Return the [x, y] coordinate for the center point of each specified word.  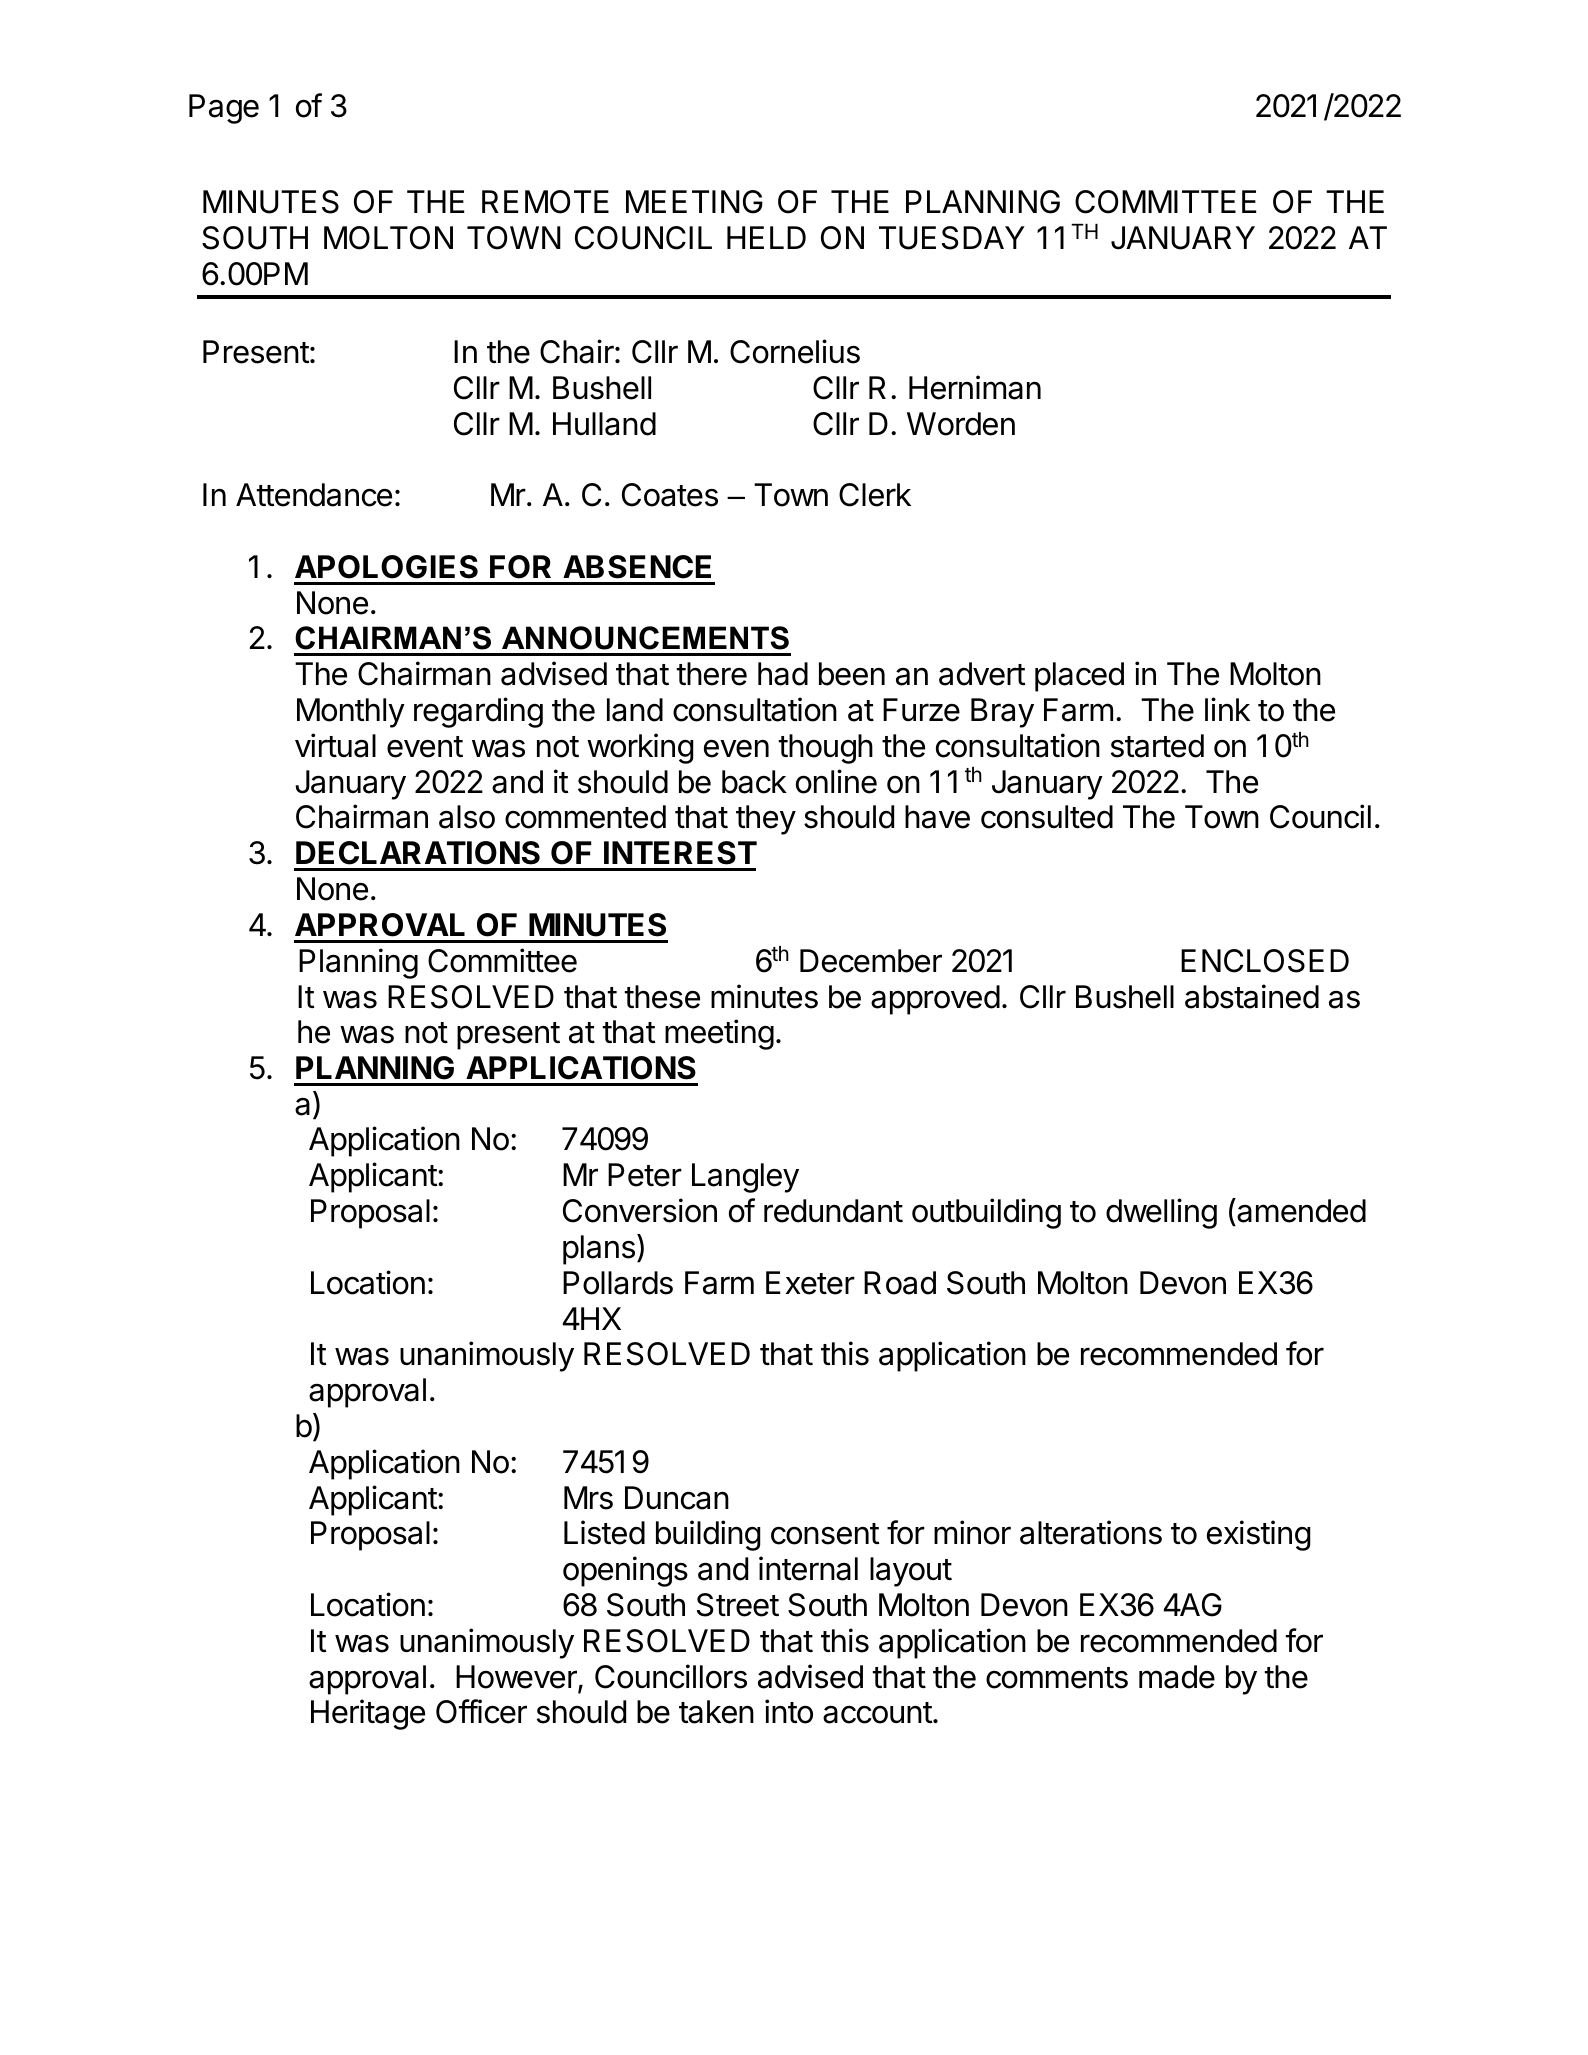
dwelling [1161, 1213]
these [662, 997]
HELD [766, 237]
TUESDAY [952, 238]
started [1157, 746]
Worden [961, 424]
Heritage [368, 1714]
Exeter [810, 1283]
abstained [1252, 996]
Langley [745, 1178]
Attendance [314, 495]
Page [224, 109]
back [754, 782]
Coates [670, 495]
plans [599, 1250]
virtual [335, 745]
